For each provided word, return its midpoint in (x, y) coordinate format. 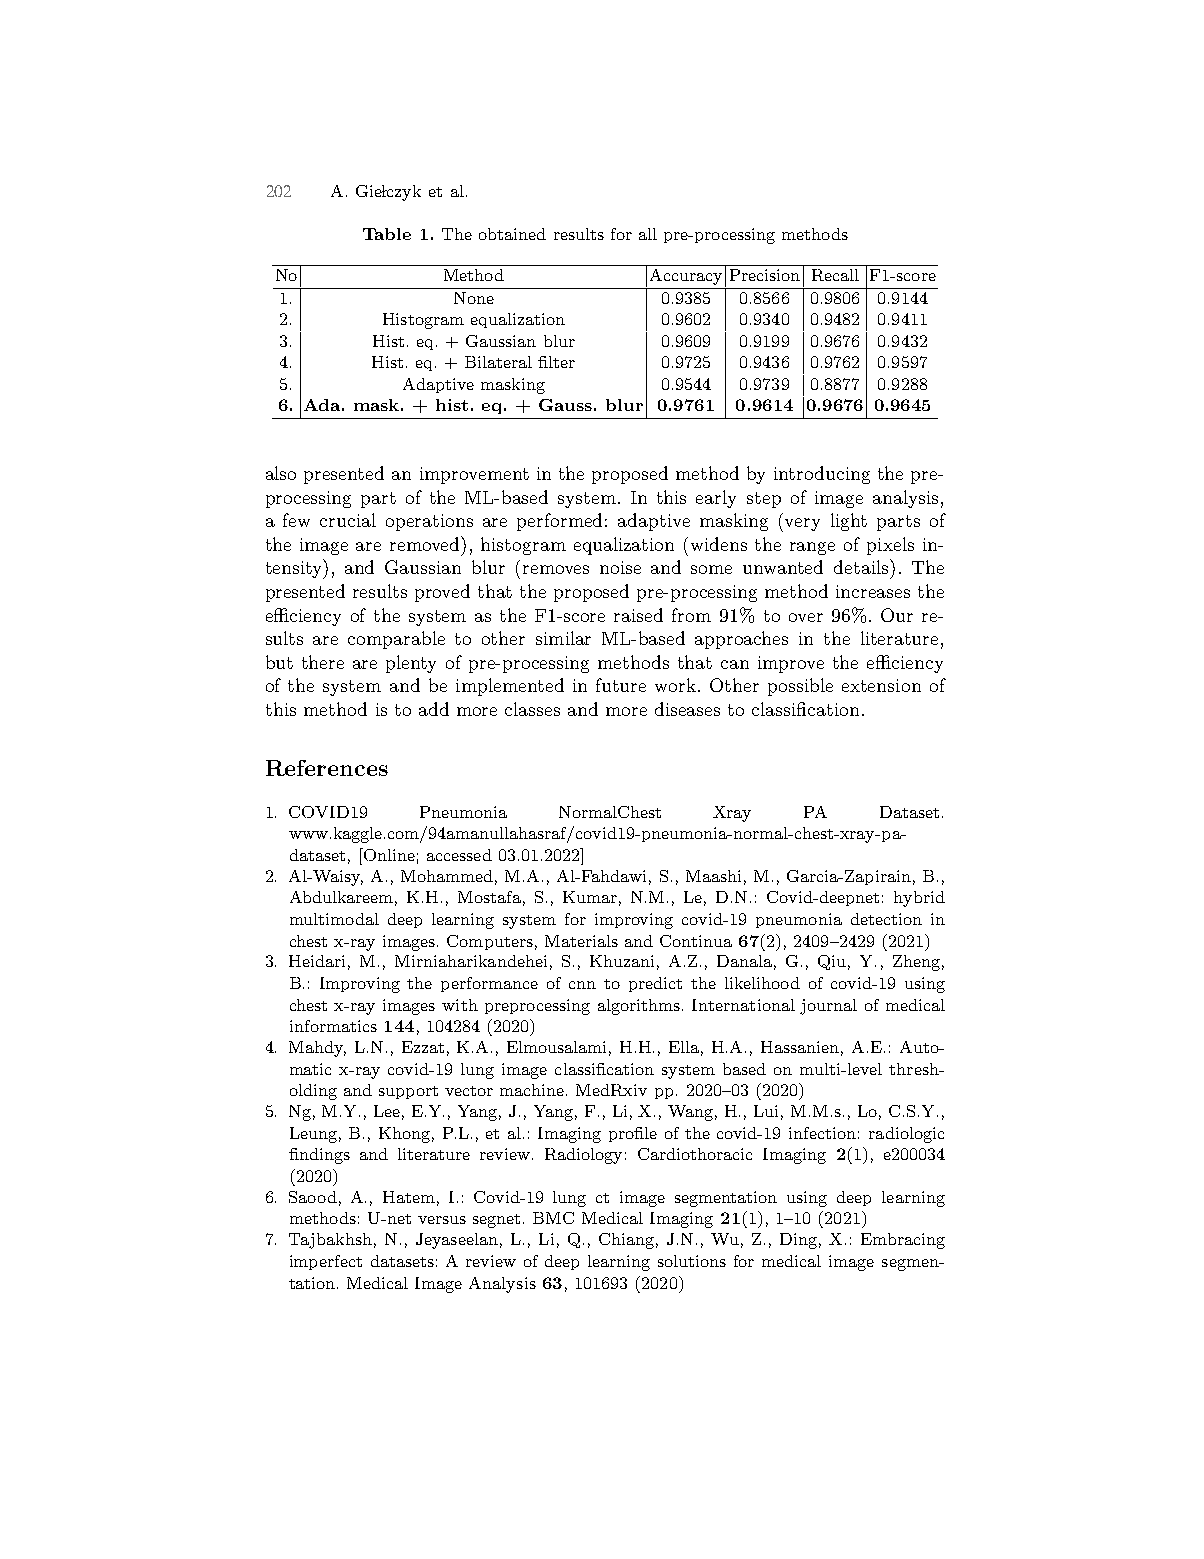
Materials (581, 941)
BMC (553, 1218)
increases (873, 591)
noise (620, 567)
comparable (396, 640)
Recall (835, 275)
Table (387, 234)
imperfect (326, 1262)
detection (886, 919)
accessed (459, 855)
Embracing (903, 1241)
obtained (512, 234)
